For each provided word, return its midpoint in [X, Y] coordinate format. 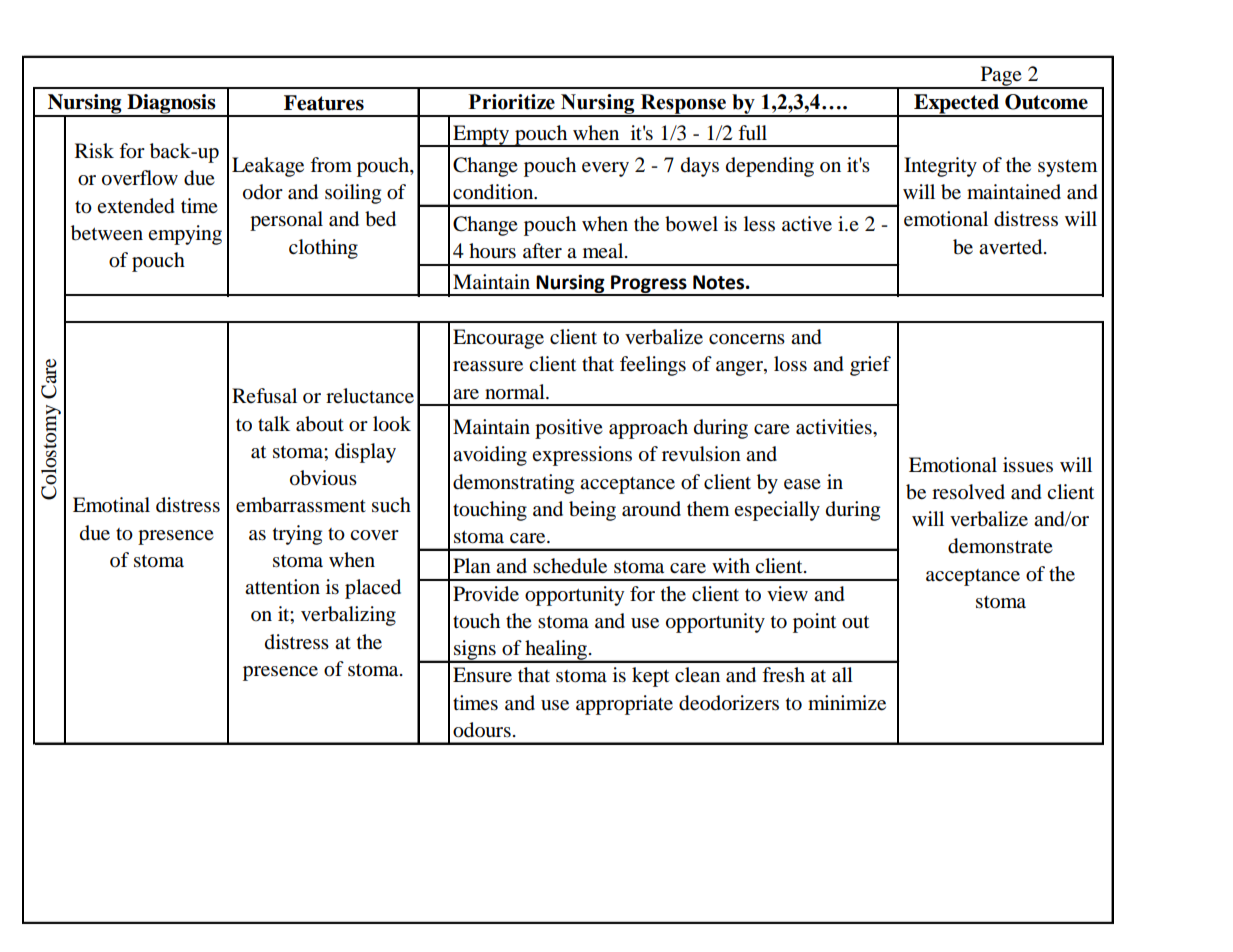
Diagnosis [171, 105]
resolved [968, 492]
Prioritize [512, 102]
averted [1012, 247]
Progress [649, 285]
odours [482, 730]
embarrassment [301, 505]
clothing [323, 249]
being [592, 511]
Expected [956, 105]
